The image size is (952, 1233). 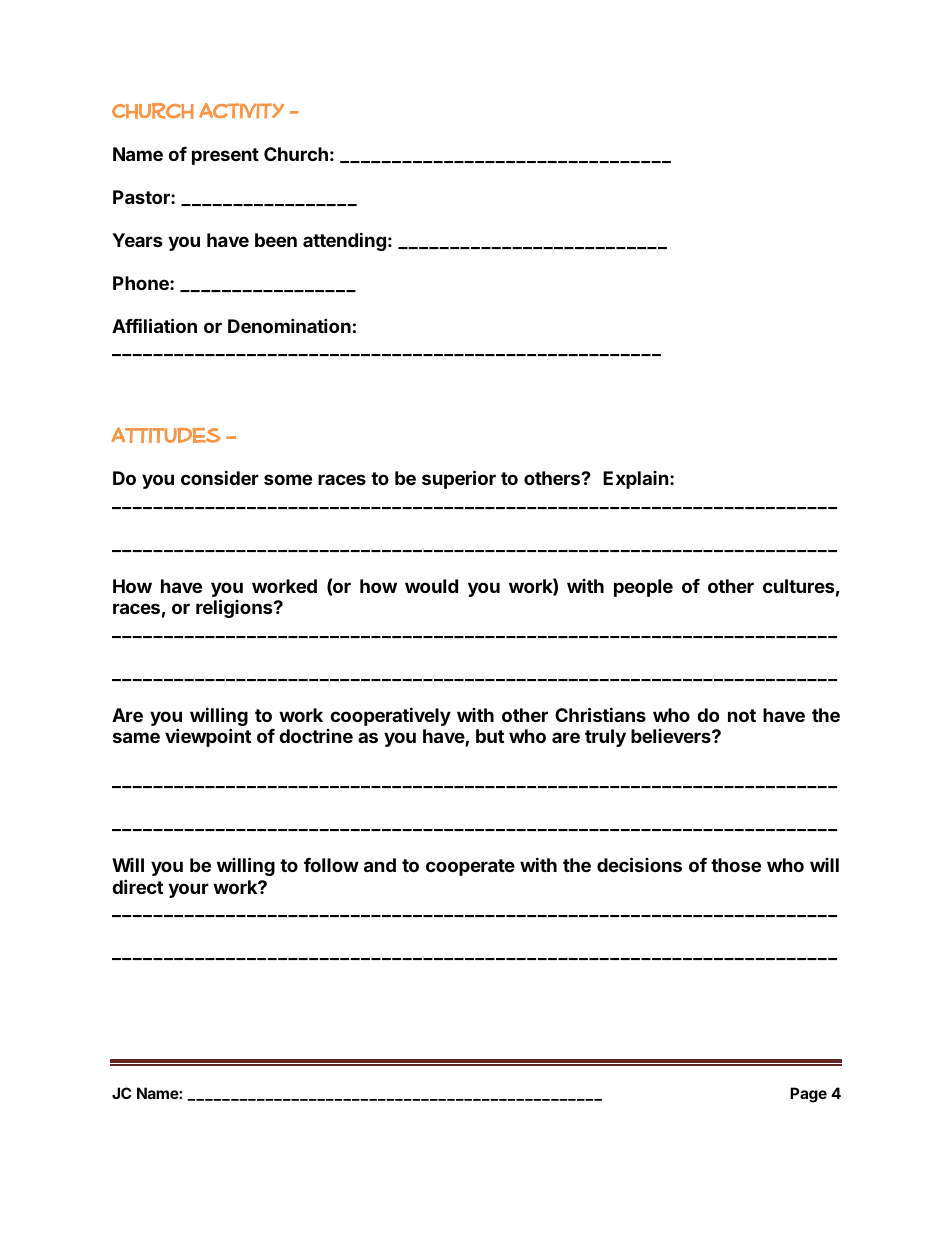 I want to click on religions, so click(x=235, y=608).
